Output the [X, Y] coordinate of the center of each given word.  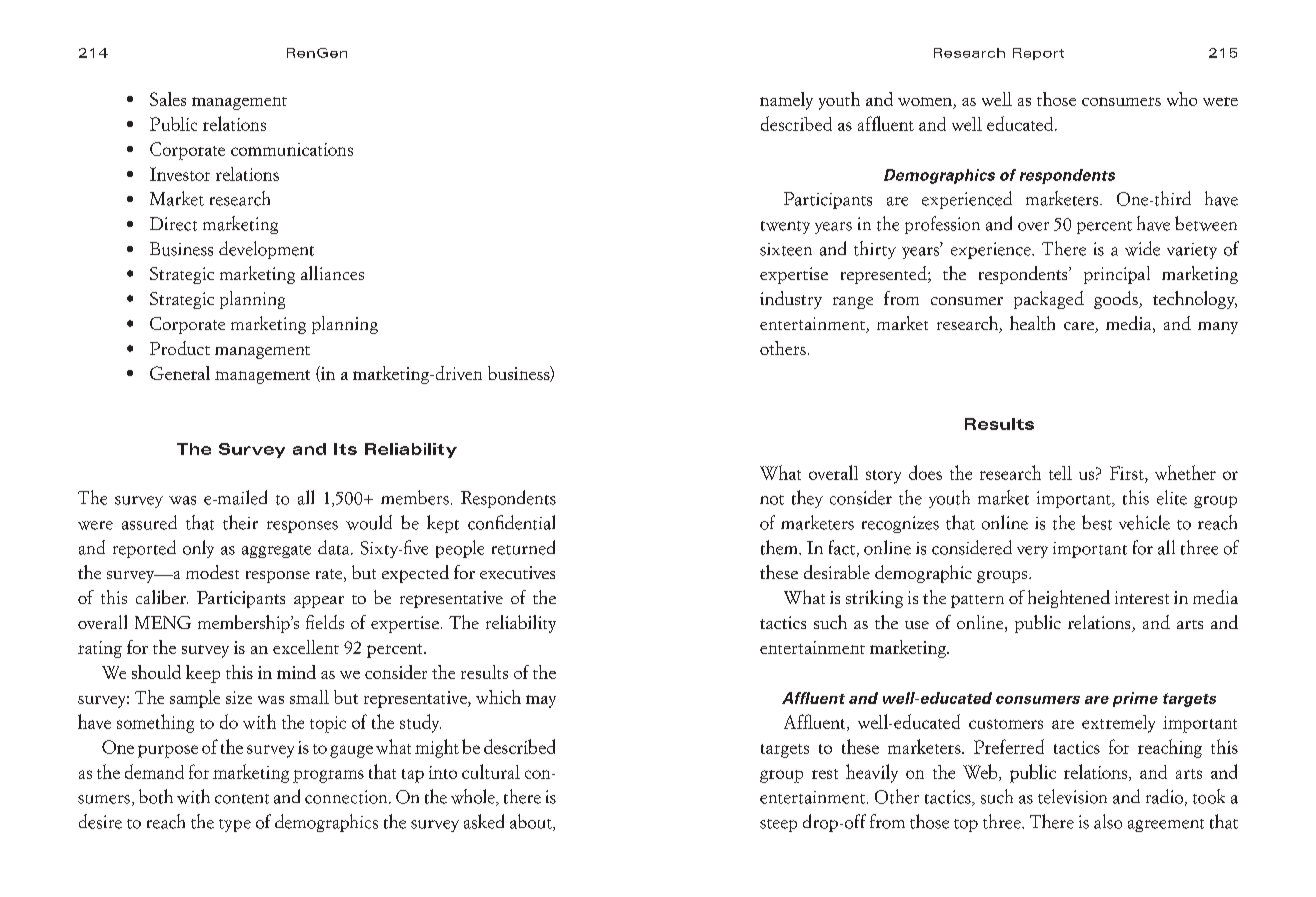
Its [345, 449]
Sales [168, 99]
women [925, 101]
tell [1060, 473]
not [772, 500]
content [242, 799]
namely [786, 101]
